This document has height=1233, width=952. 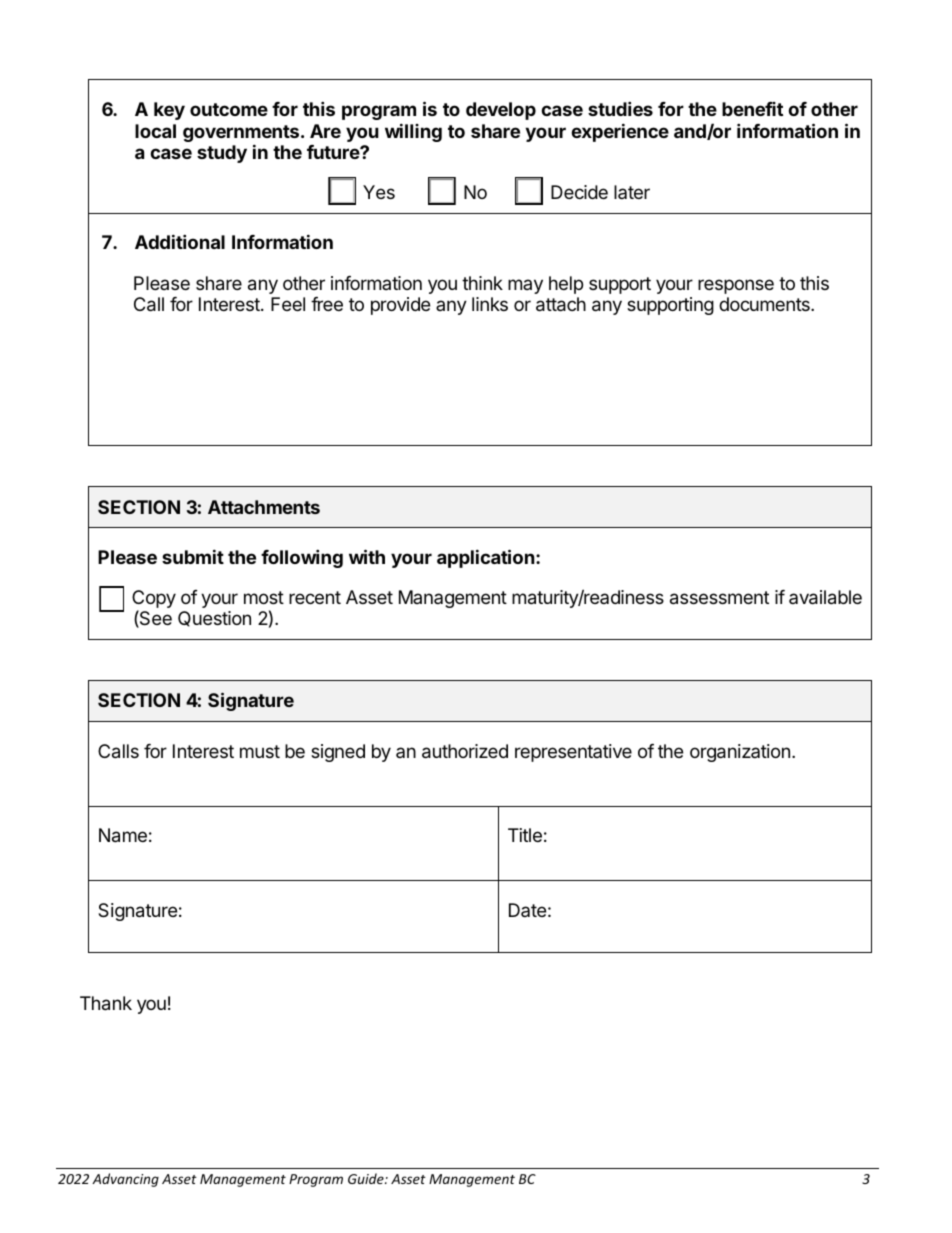 What do you see at coordinates (288, 304) in the document?
I see `Feel` at bounding box center [288, 304].
